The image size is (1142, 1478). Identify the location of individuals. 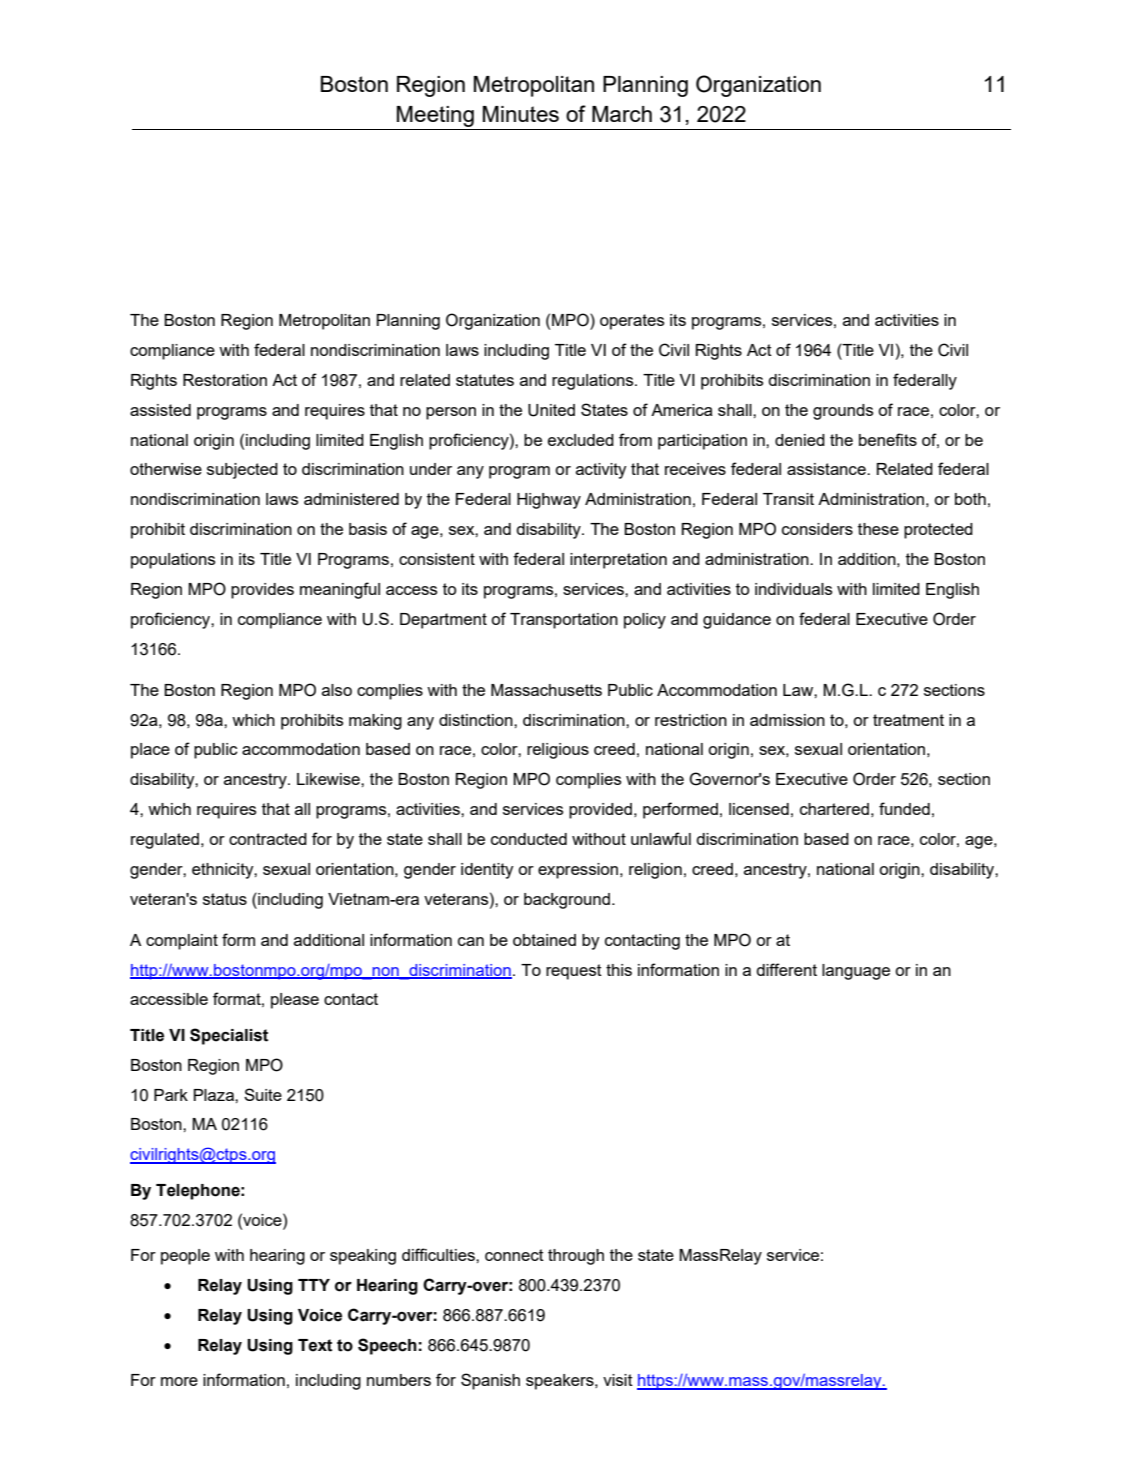
(793, 589).
